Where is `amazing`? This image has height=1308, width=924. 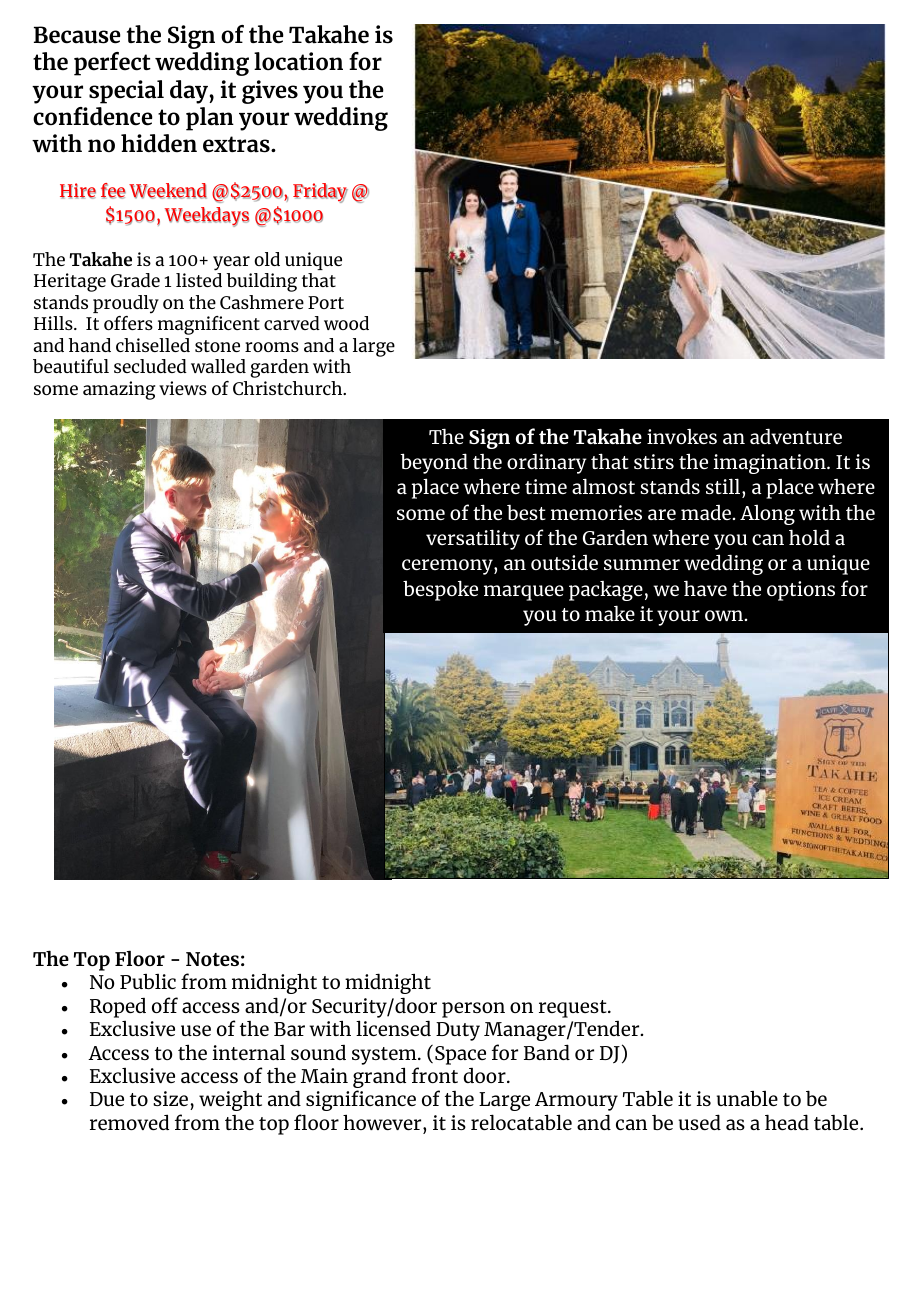 amazing is located at coordinates (119, 390).
